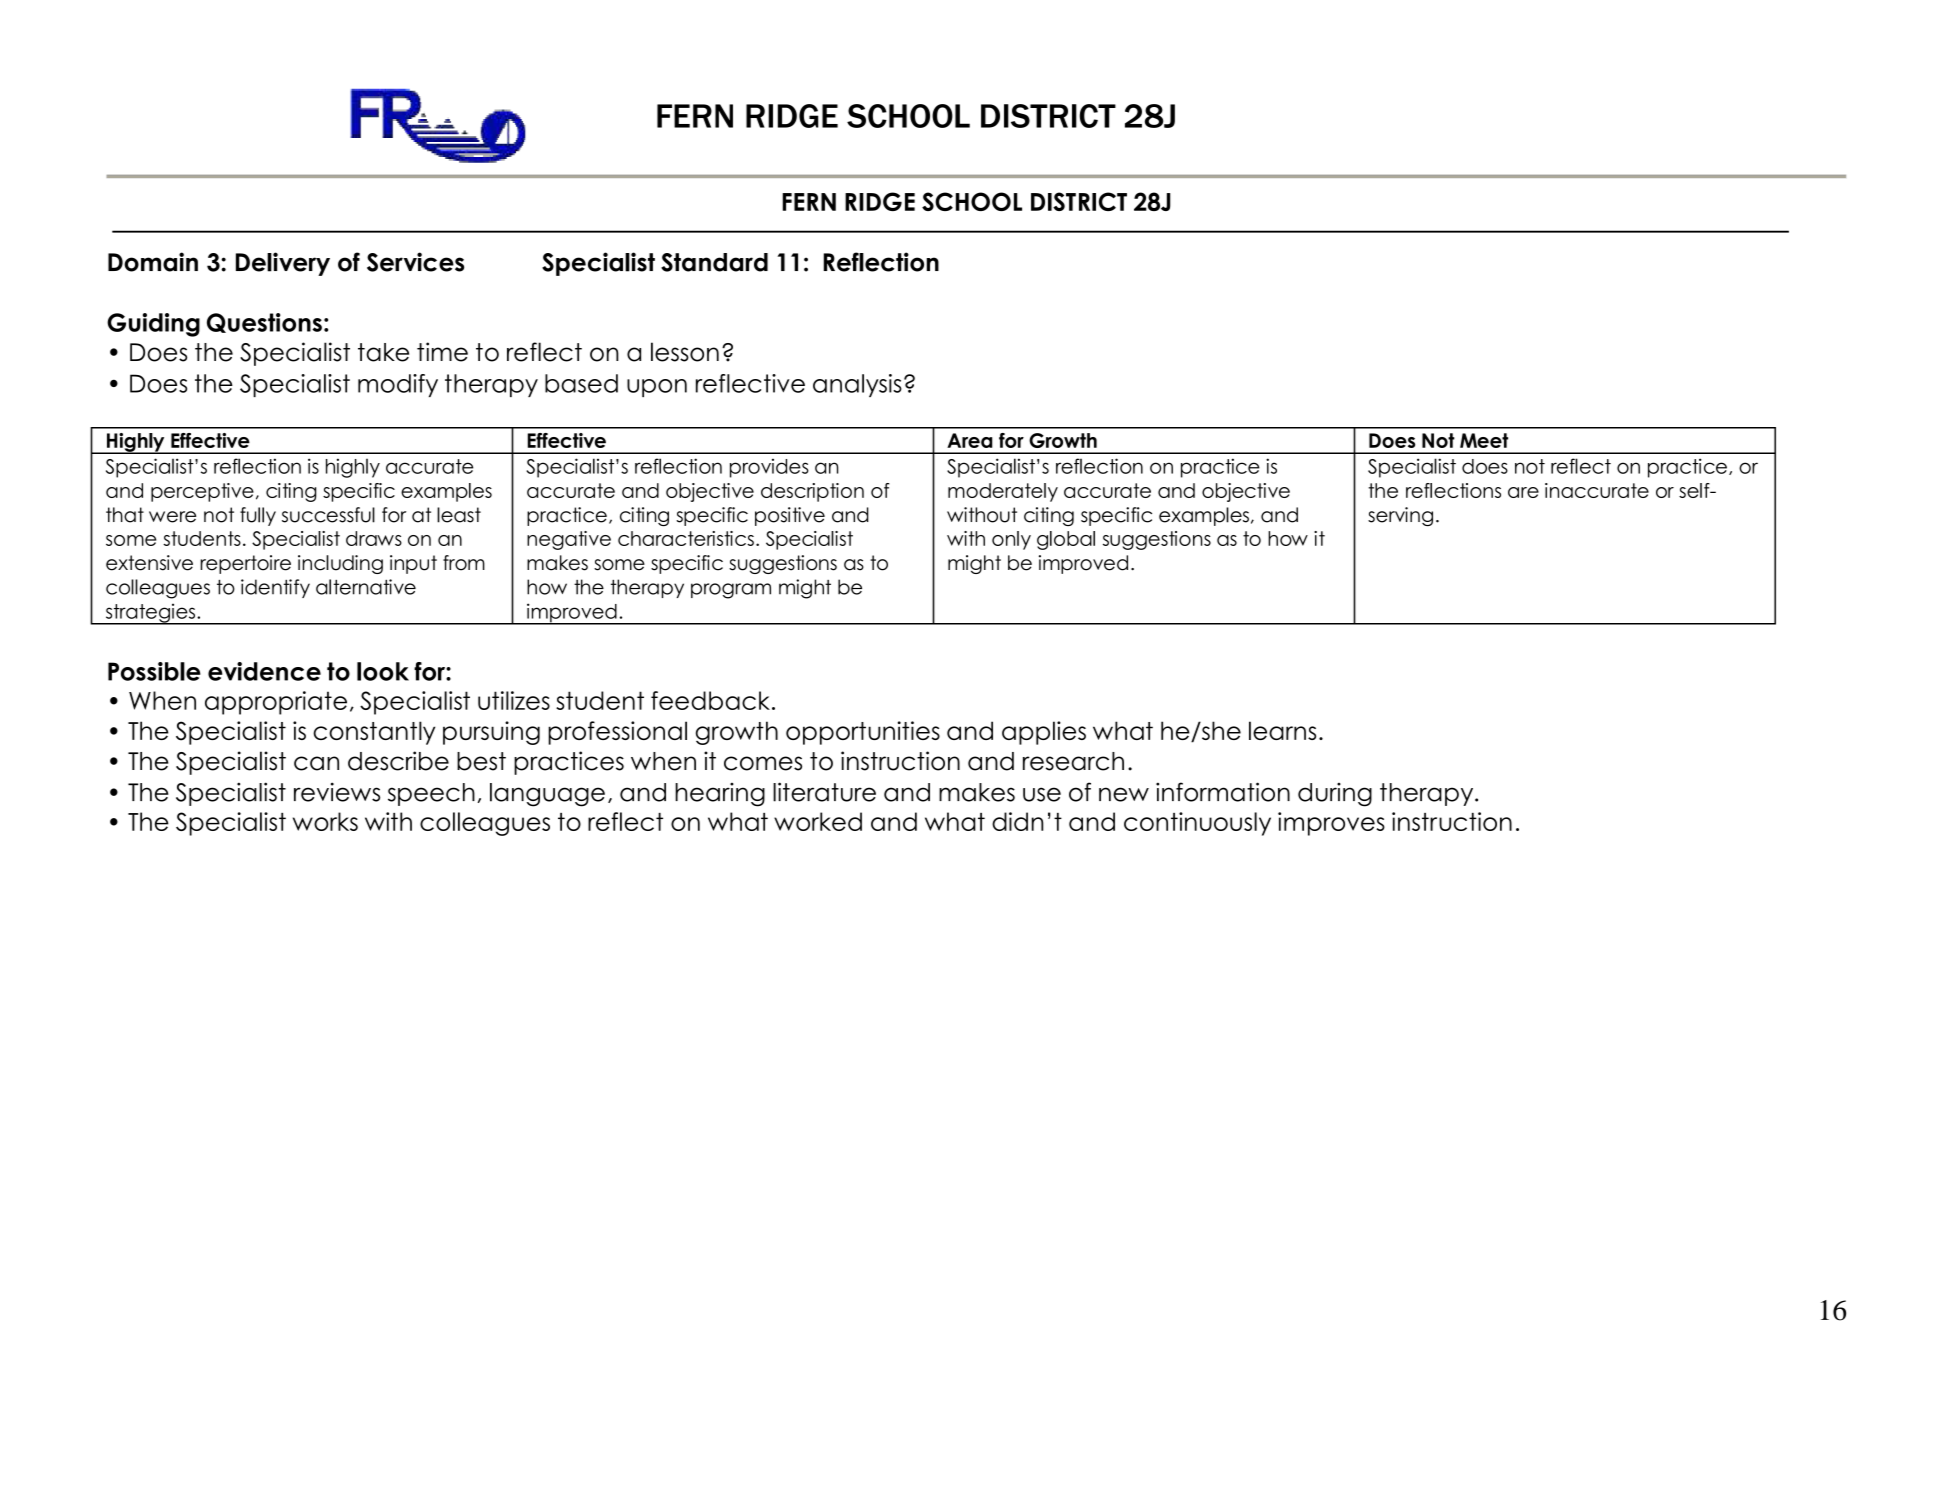  What do you see at coordinates (283, 264) in the document?
I see `Delivery` at bounding box center [283, 264].
